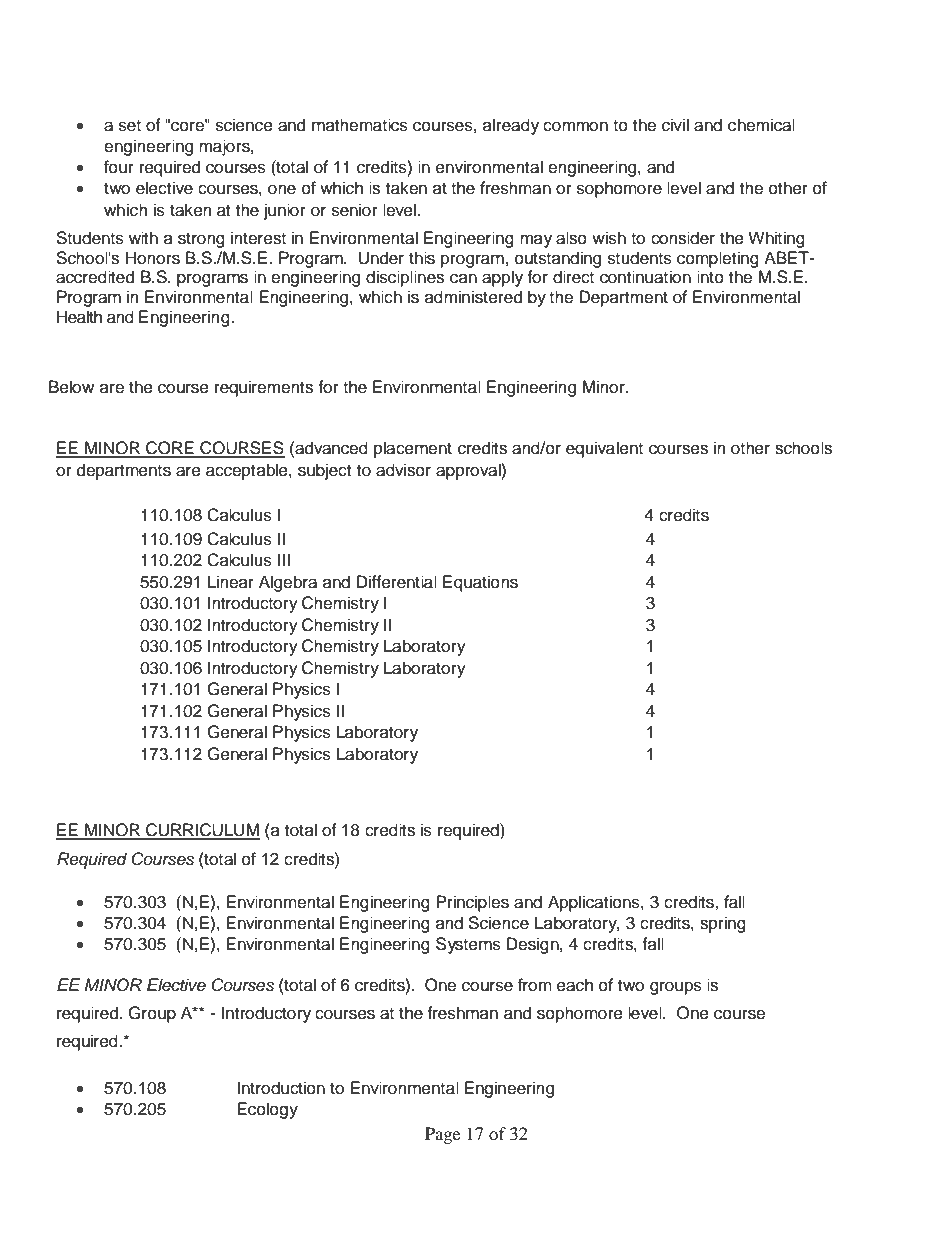  Describe the element at coordinates (675, 125) in the screenshot. I see `civil` at that location.
